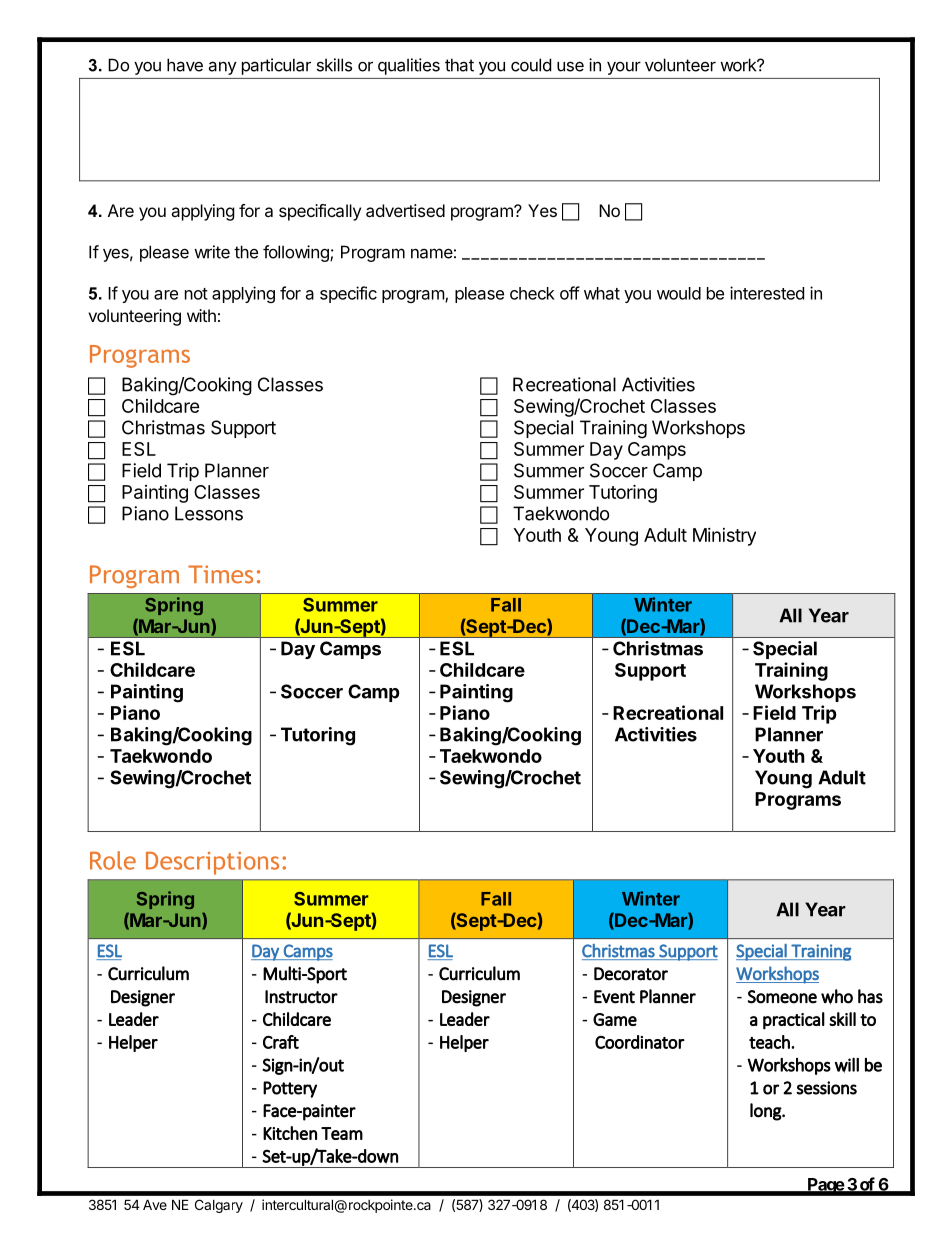 The image size is (952, 1233). Describe the element at coordinates (624, 68) in the screenshot. I see `your` at that location.
